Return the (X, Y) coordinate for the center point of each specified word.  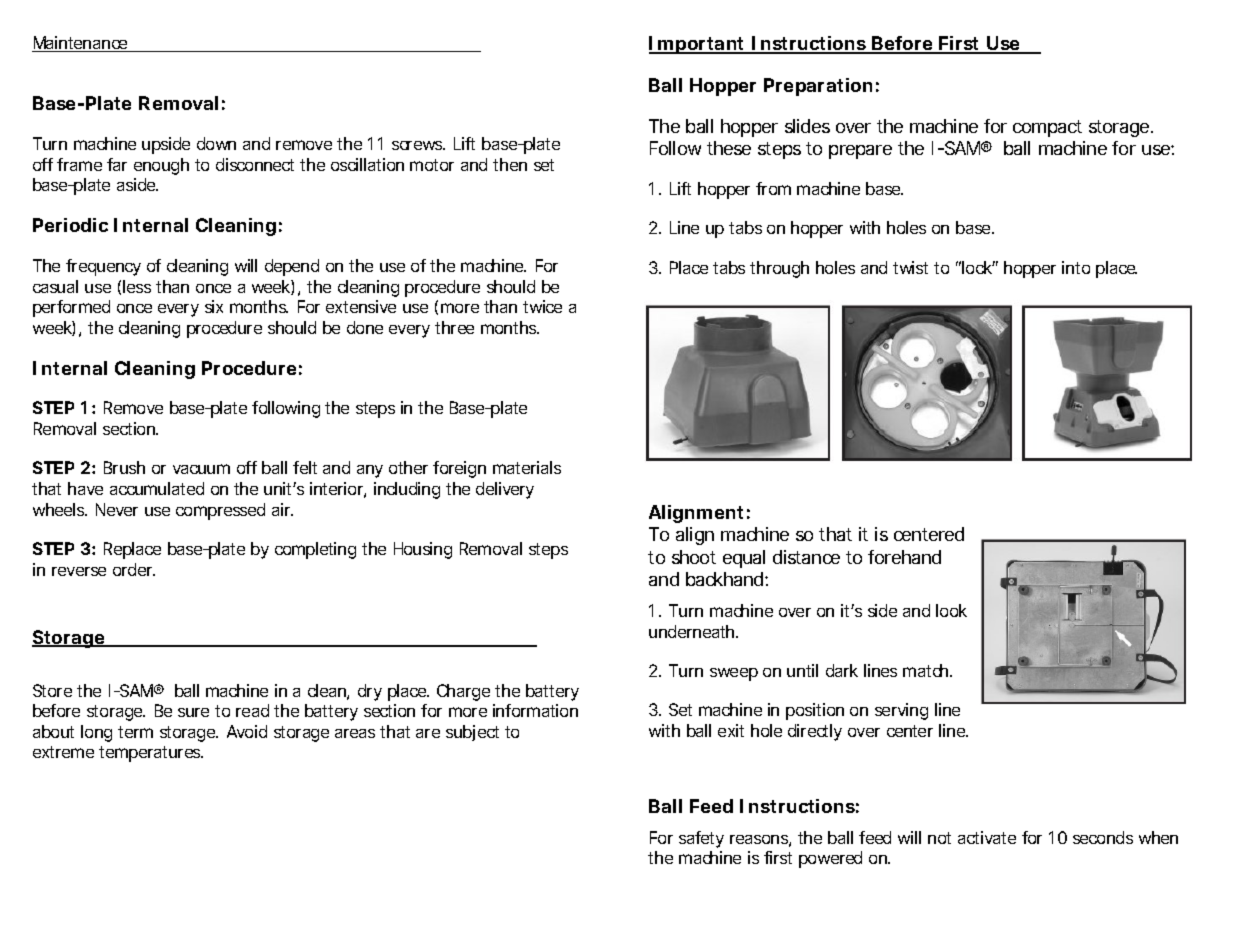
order (134, 569)
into (1076, 267)
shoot (694, 557)
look (951, 610)
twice (542, 306)
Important (698, 45)
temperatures (151, 754)
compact (1047, 128)
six (214, 306)
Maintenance (81, 44)
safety (701, 839)
